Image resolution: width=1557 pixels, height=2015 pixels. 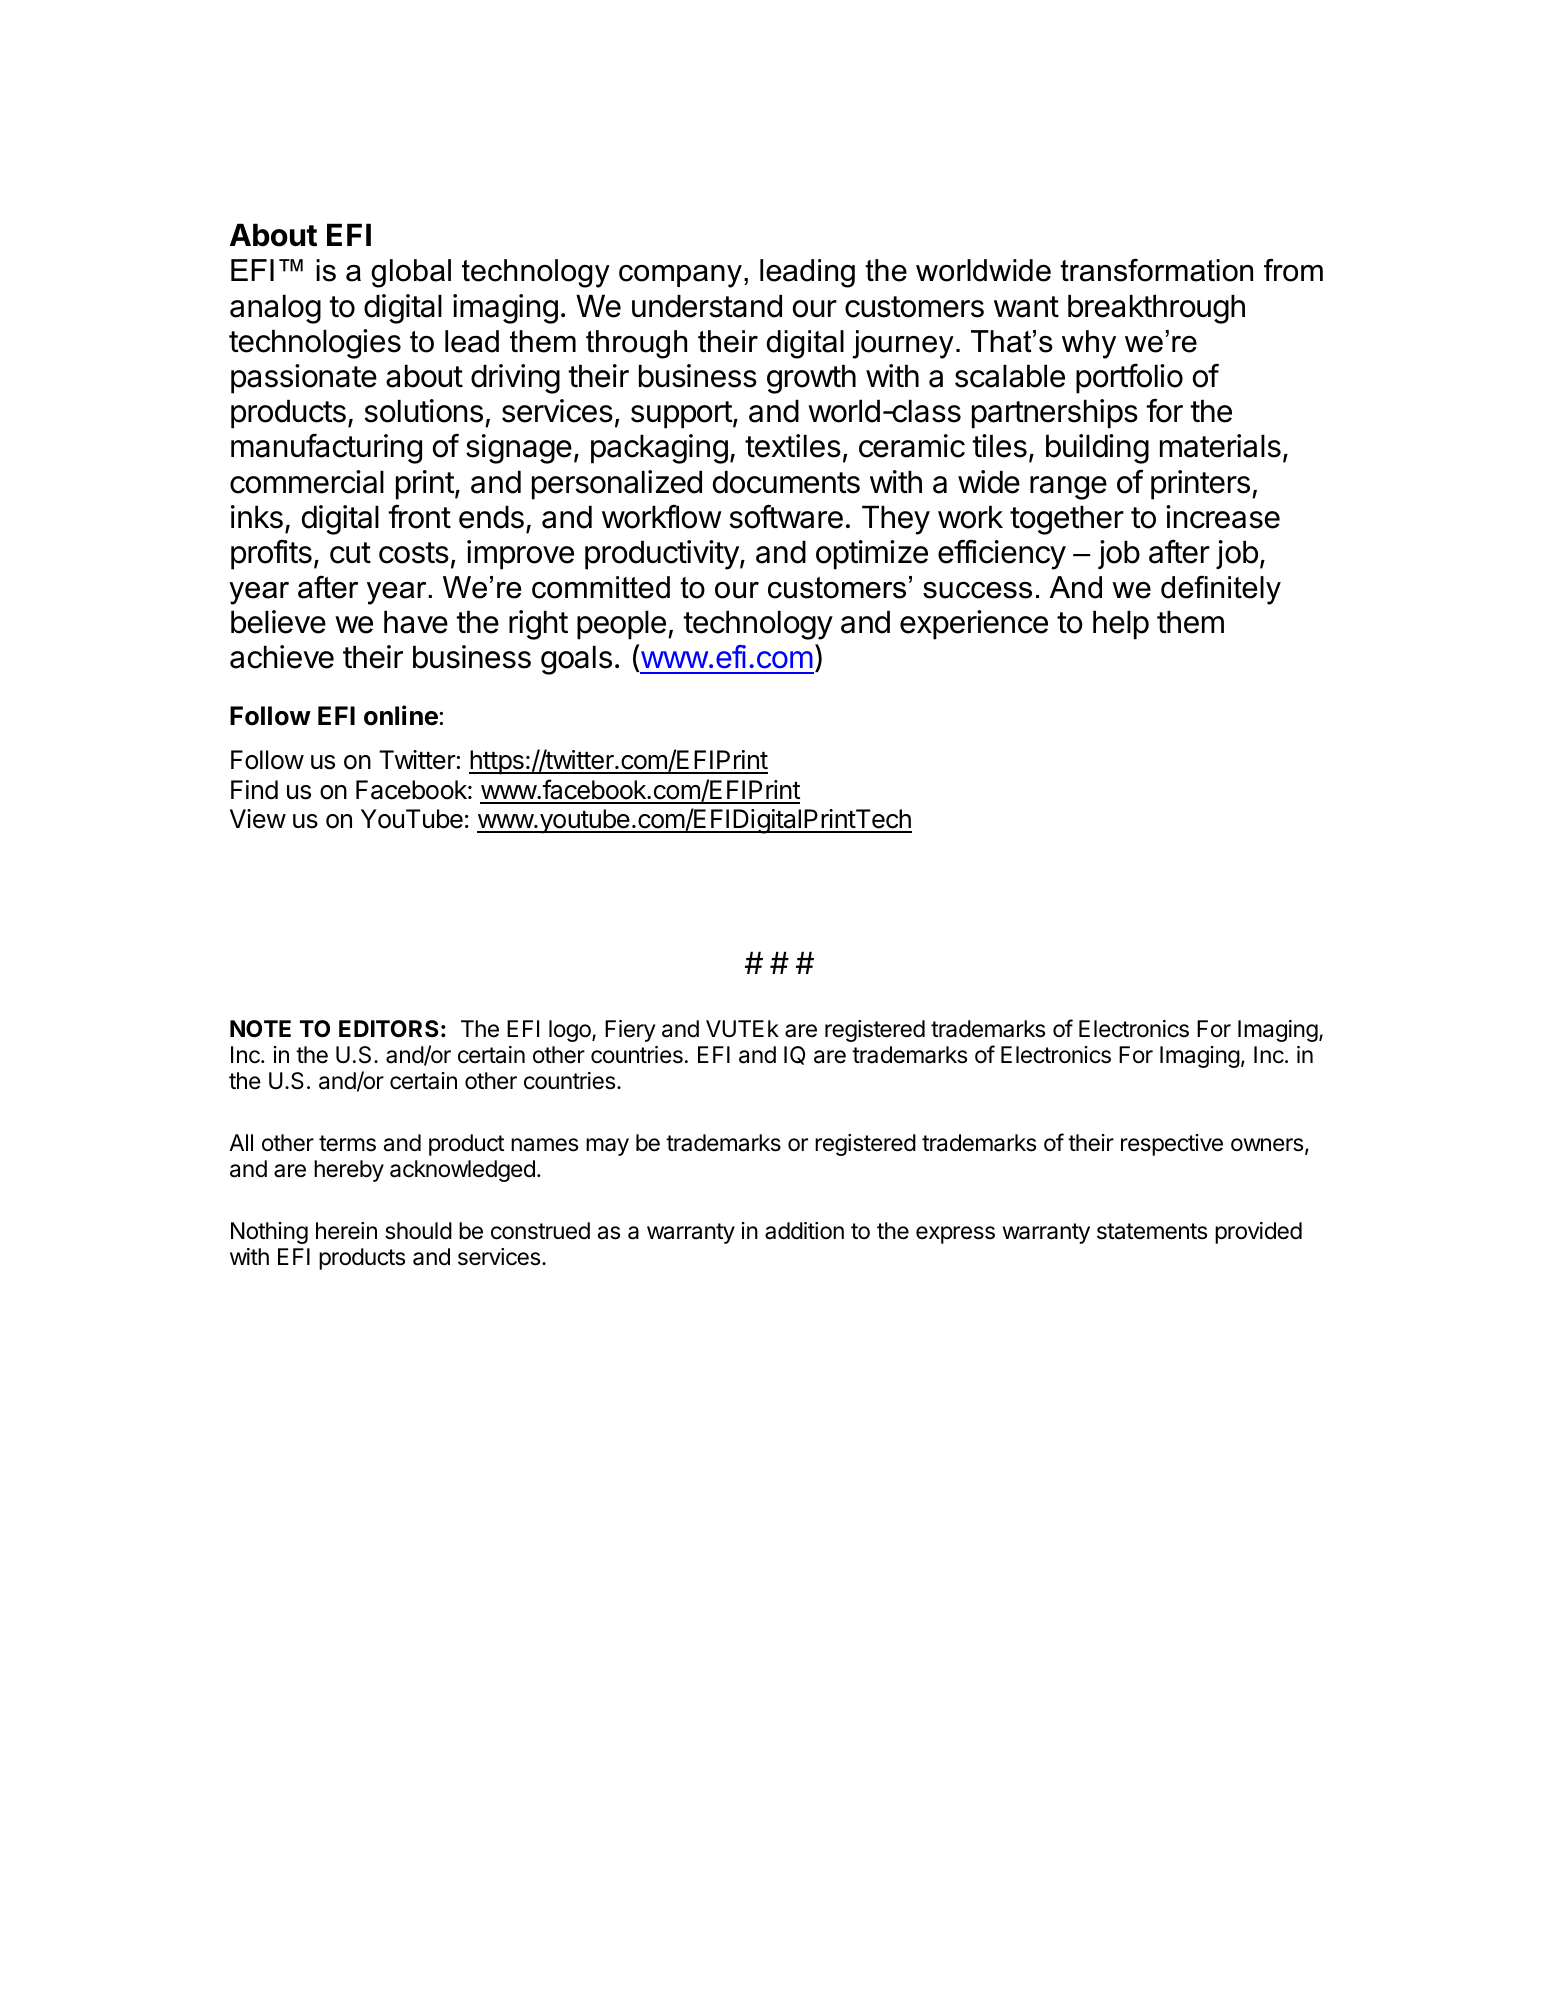 What do you see at coordinates (1221, 590) in the screenshot?
I see `definitely` at bounding box center [1221, 590].
